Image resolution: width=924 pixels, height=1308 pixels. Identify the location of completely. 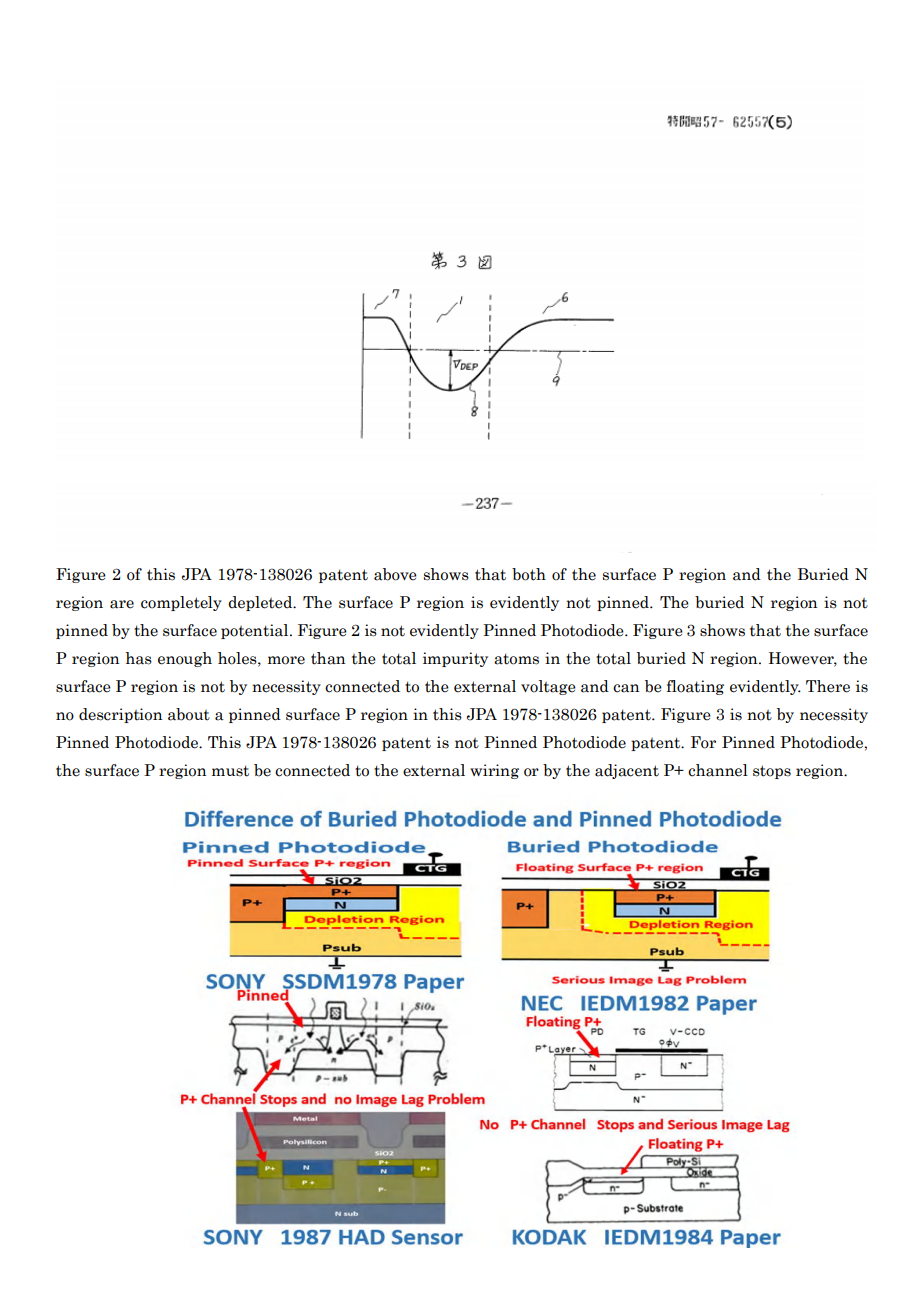
(181, 603).
